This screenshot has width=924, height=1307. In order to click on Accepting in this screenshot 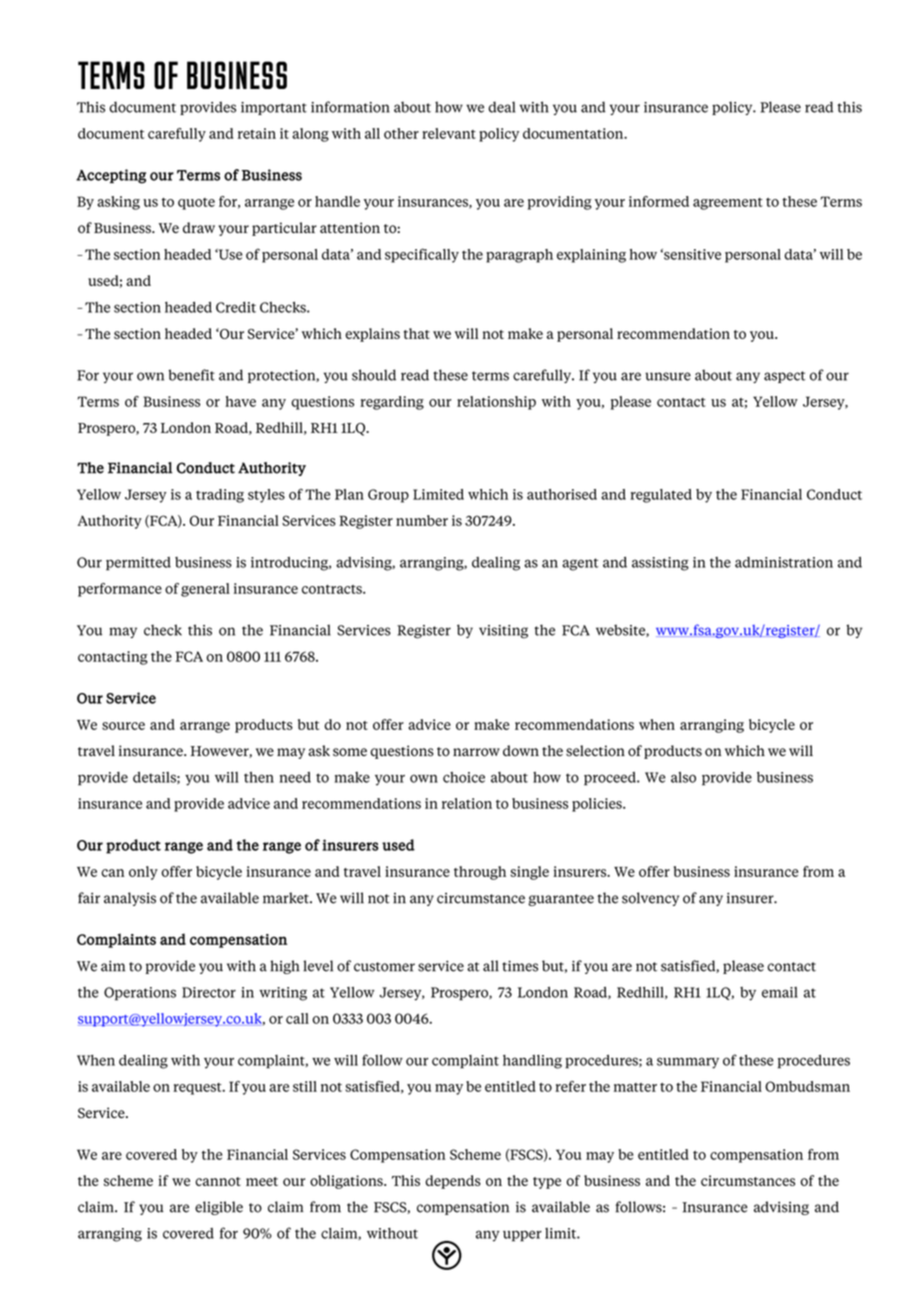, I will do `click(111, 176)`.
